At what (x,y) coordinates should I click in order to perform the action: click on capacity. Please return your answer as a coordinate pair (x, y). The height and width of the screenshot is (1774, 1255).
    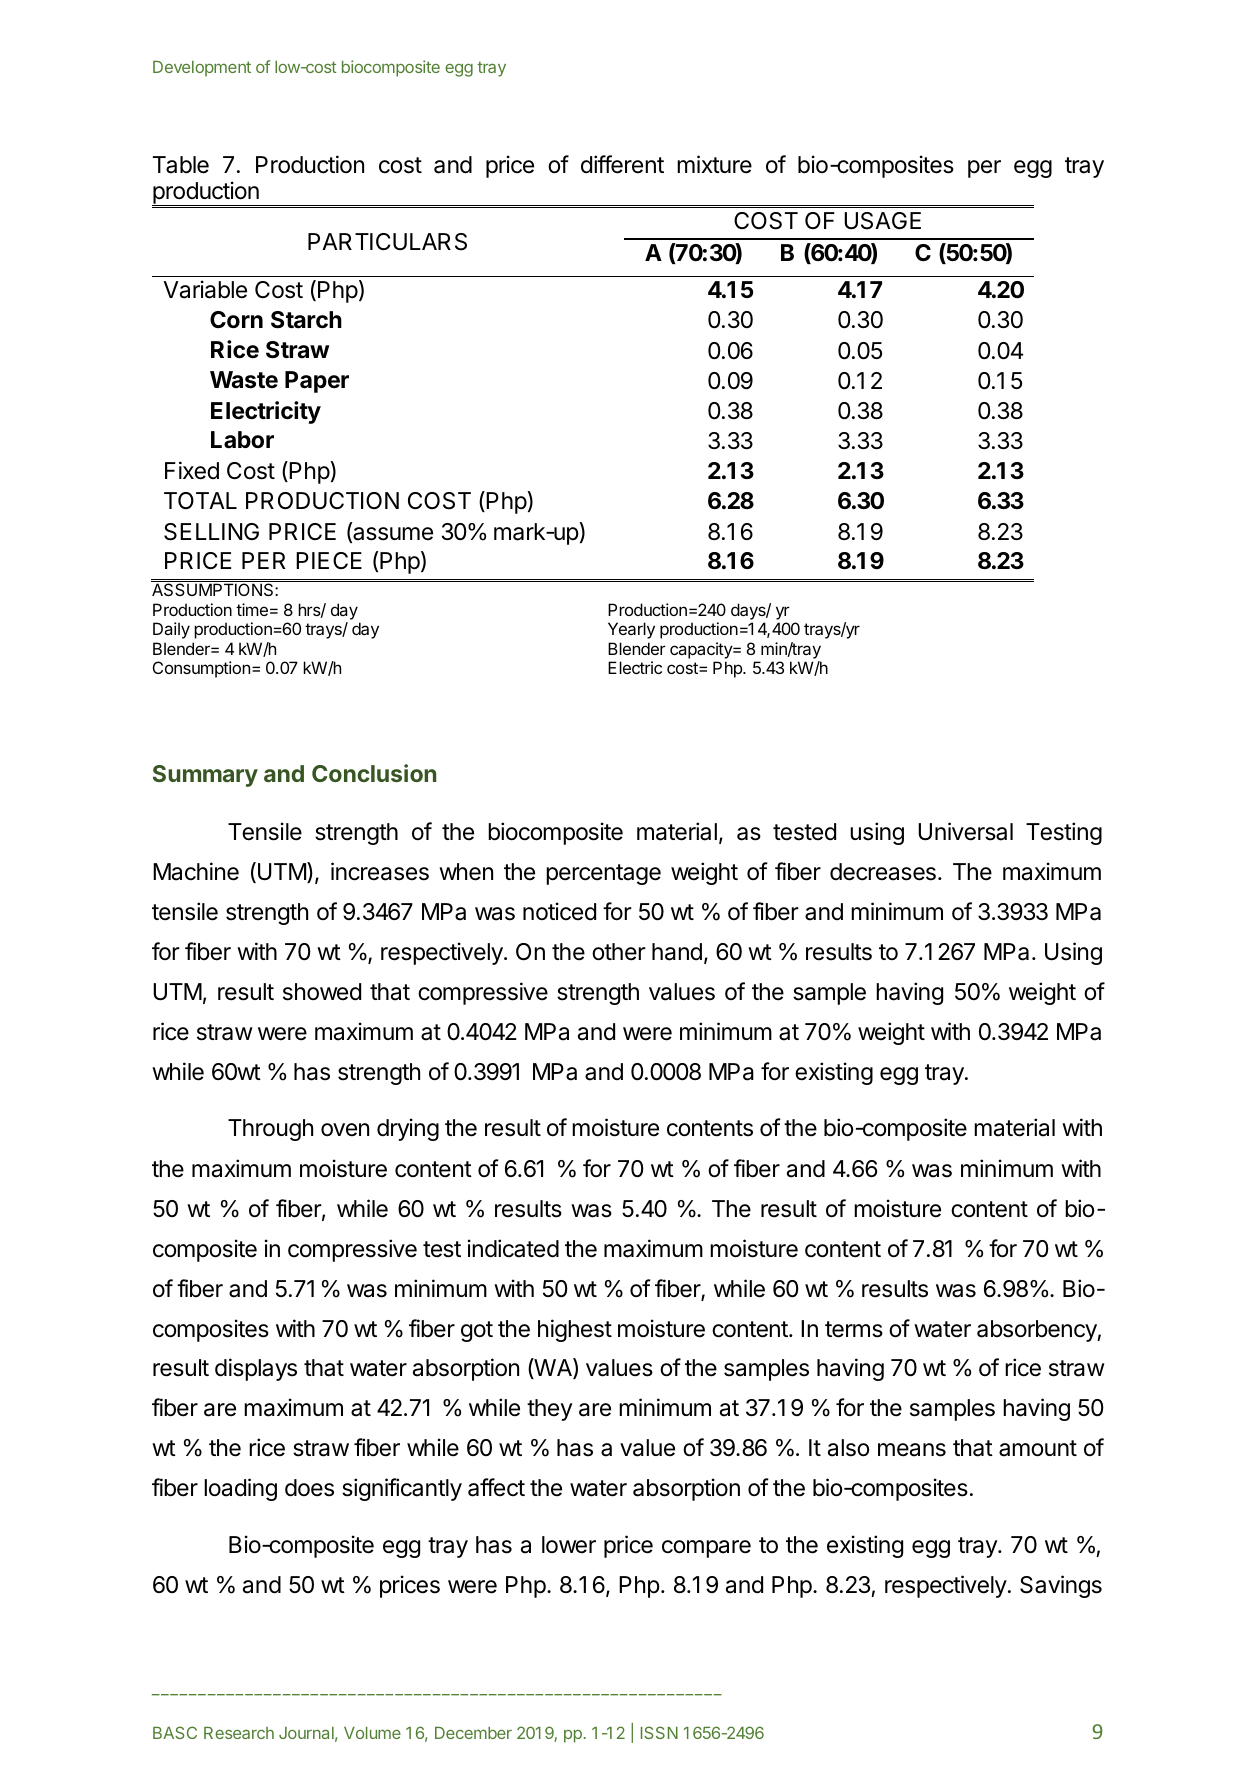
    Looking at the image, I should click on (702, 650).
